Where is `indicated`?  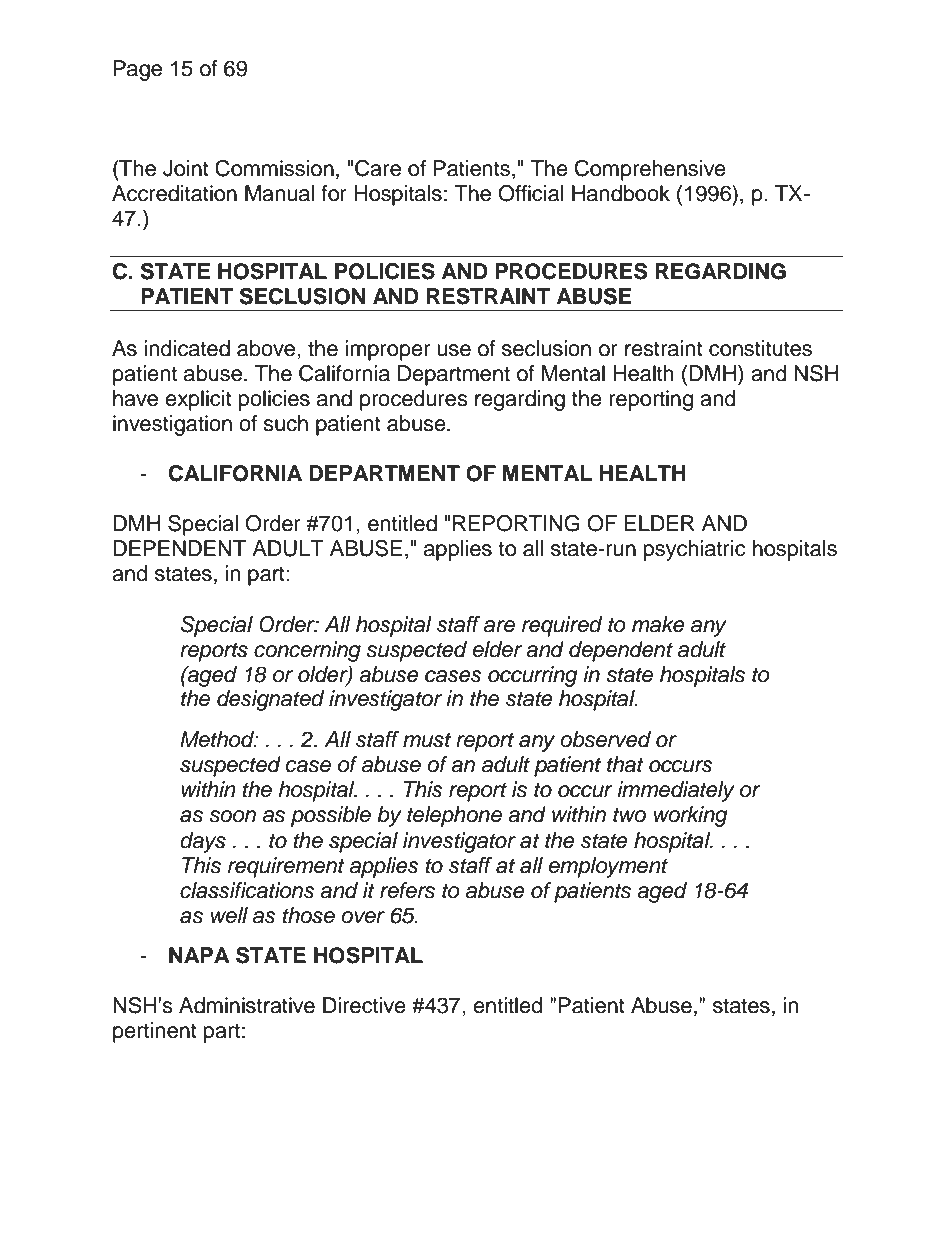 indicated is located at coordinates (187, 348).
